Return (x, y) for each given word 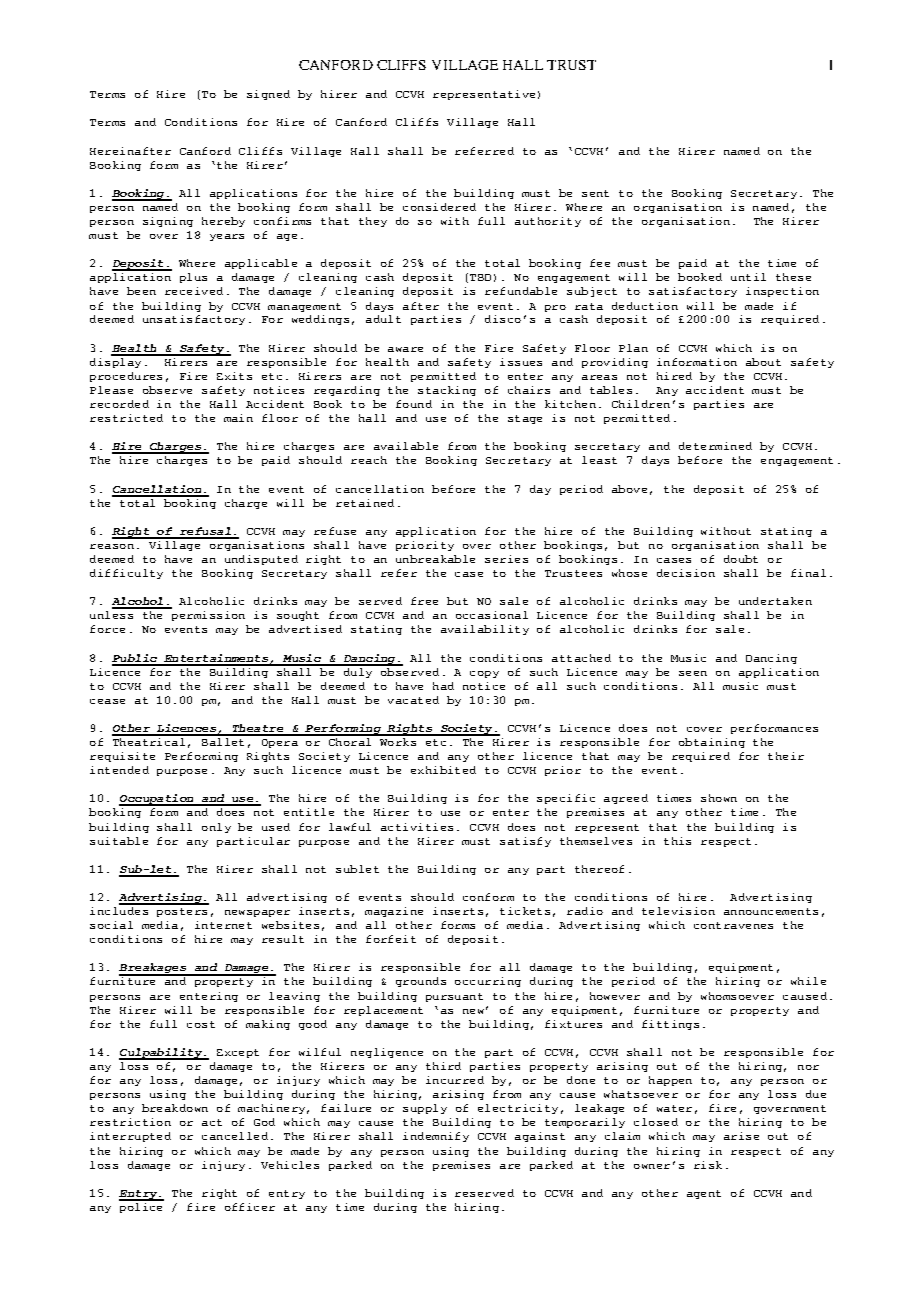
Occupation (157, 800)
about (763, 362)
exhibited (443, 770)
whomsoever (737, 996)
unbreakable (435, 559)
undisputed (261, 560)
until (748, 277)
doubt (741, 559)
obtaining (712, 743)
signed (268, 95)
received (194, 291)
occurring (488, 982)
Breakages (154, 969)
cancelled (235, 1136)
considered (439, 207)
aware (405, 349)
